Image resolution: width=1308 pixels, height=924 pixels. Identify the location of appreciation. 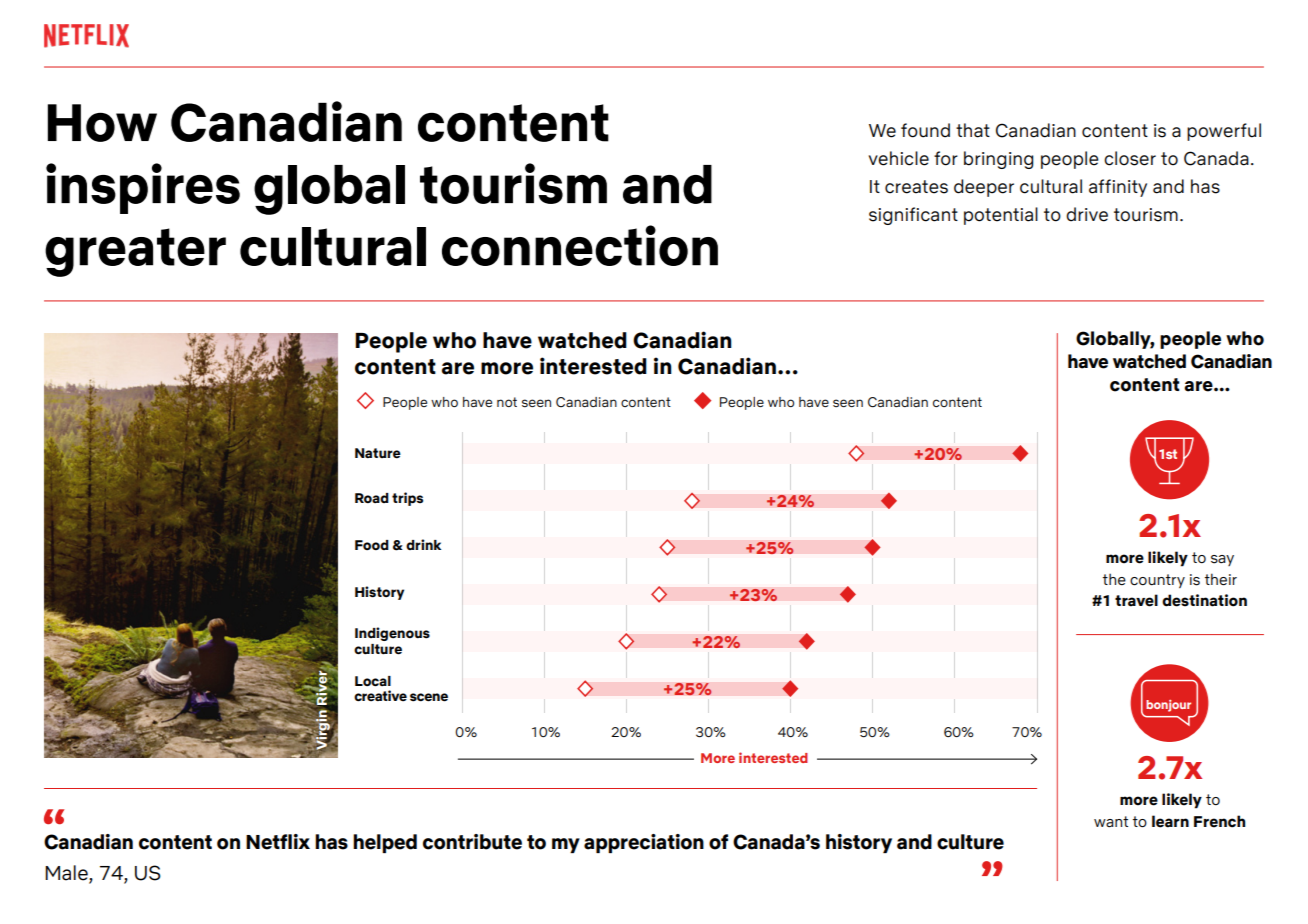
(644, 843).
